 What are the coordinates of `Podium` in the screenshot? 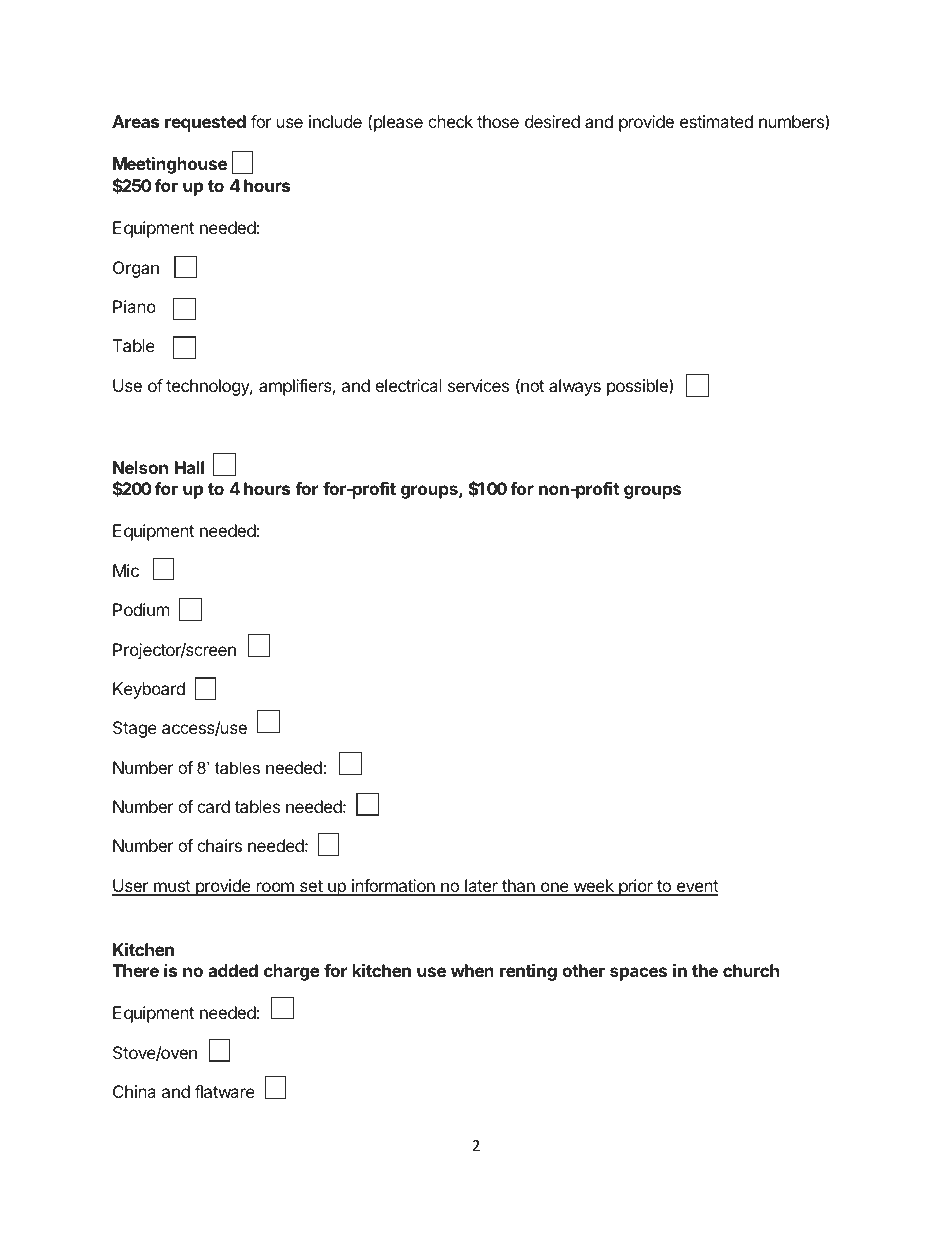 It's located at (141, 609).
